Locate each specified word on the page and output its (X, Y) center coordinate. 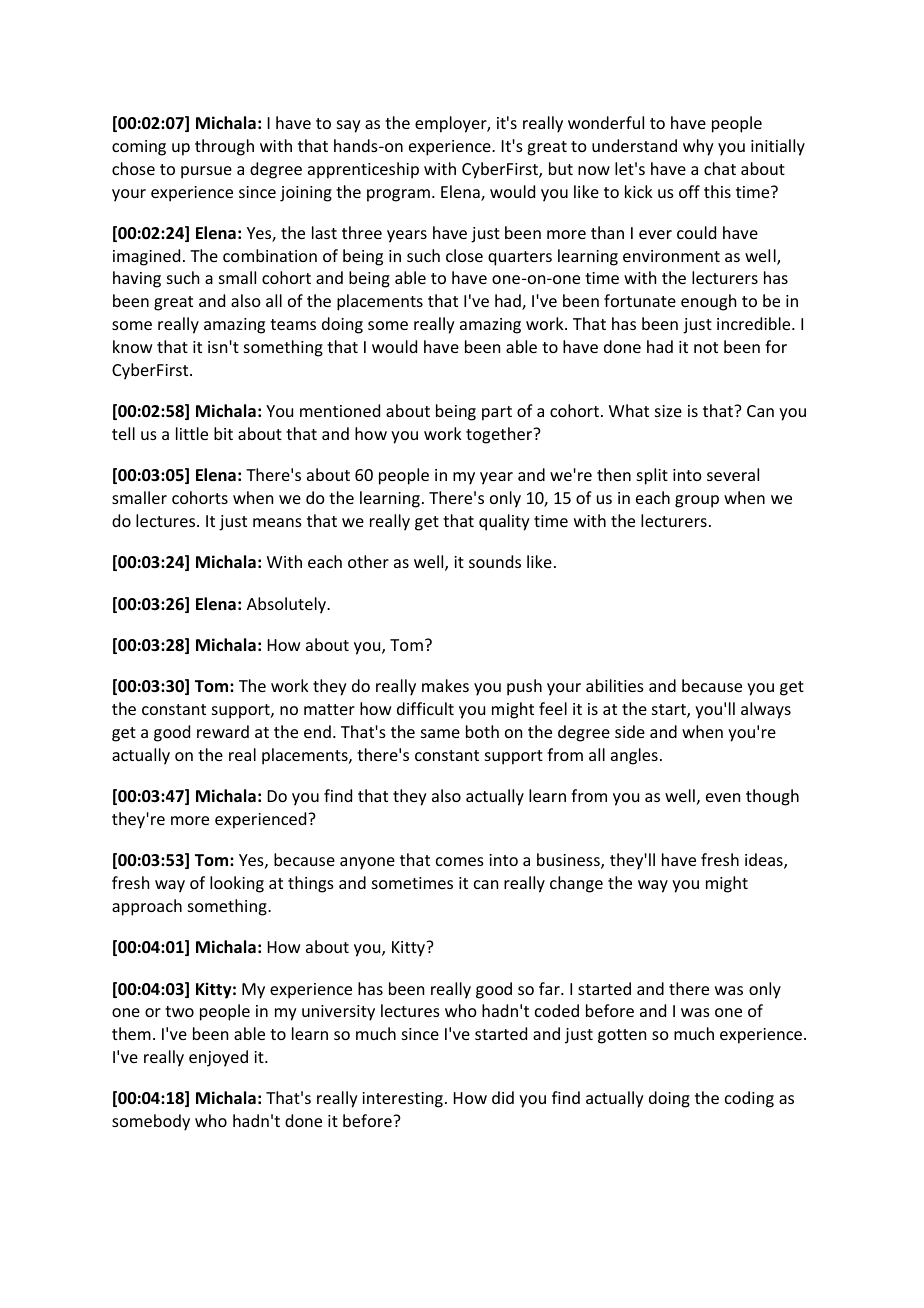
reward (223, 731)
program (398, 195)
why (698, 147)
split (652, 476)
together (500, 435)
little (192, 433)
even (723, 797)
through (224, 147)
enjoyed (218, 1058)
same (440, 733)
